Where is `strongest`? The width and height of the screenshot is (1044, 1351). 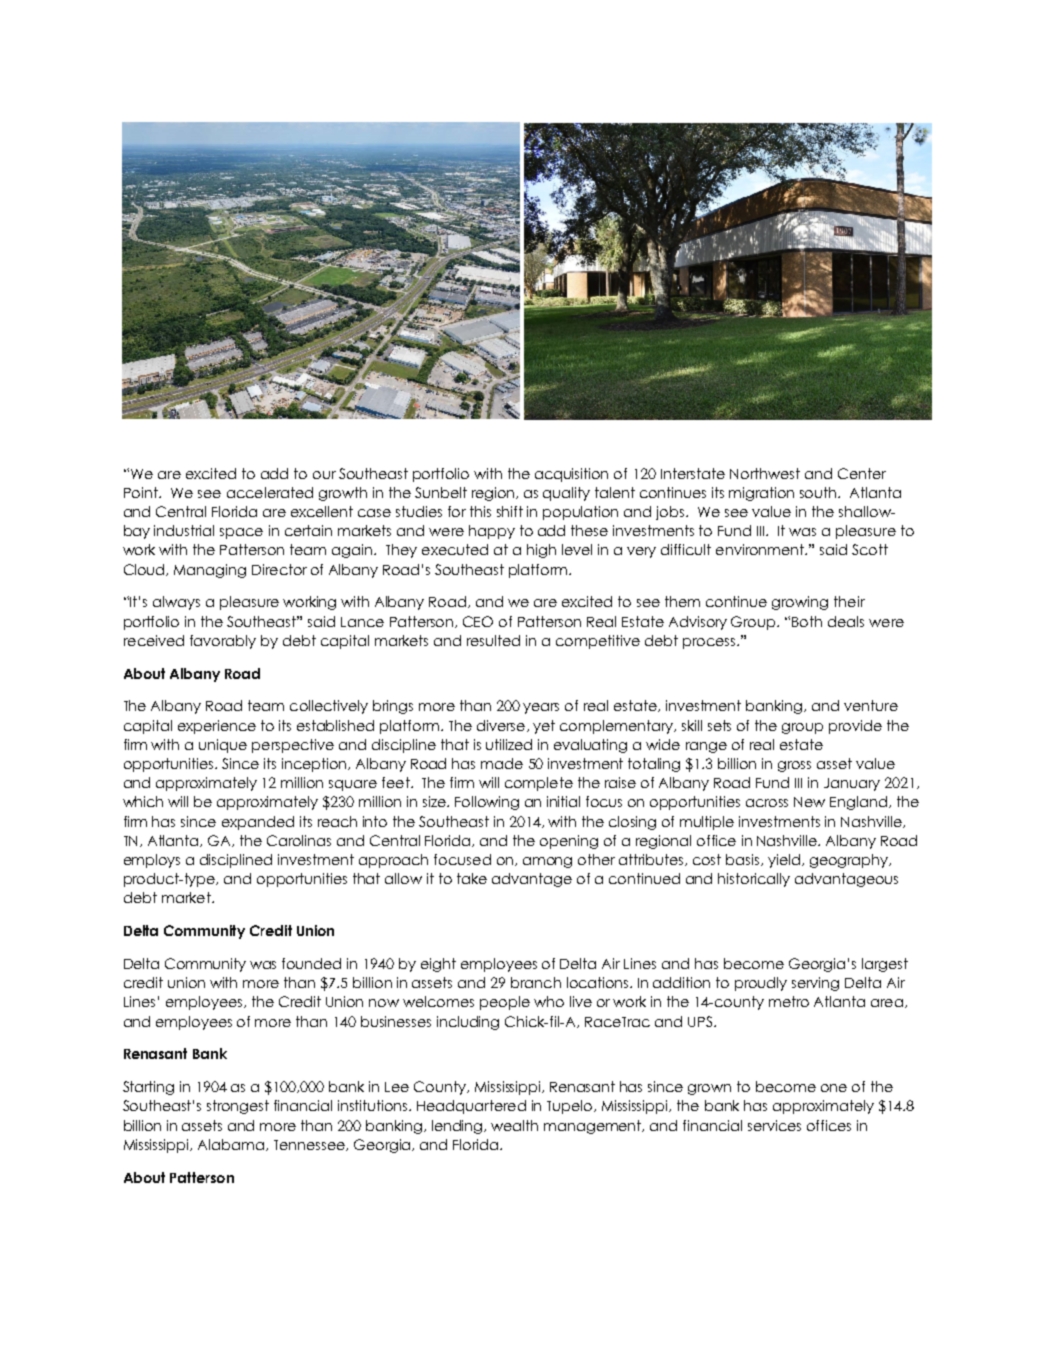
strongest is located at coordinates (238, 1107).
